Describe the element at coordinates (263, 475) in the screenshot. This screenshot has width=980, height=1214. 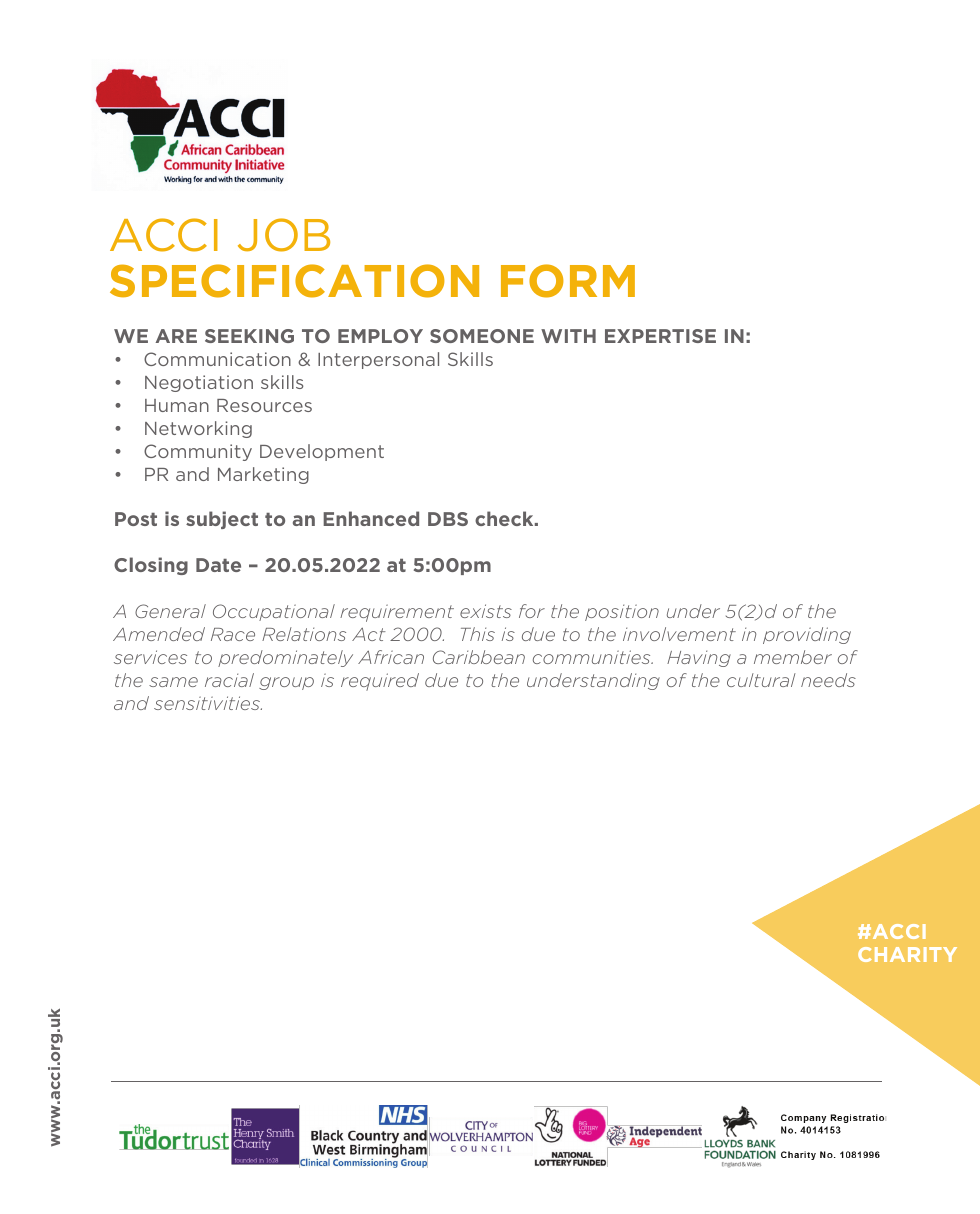
I see `Marketing` at that location.
